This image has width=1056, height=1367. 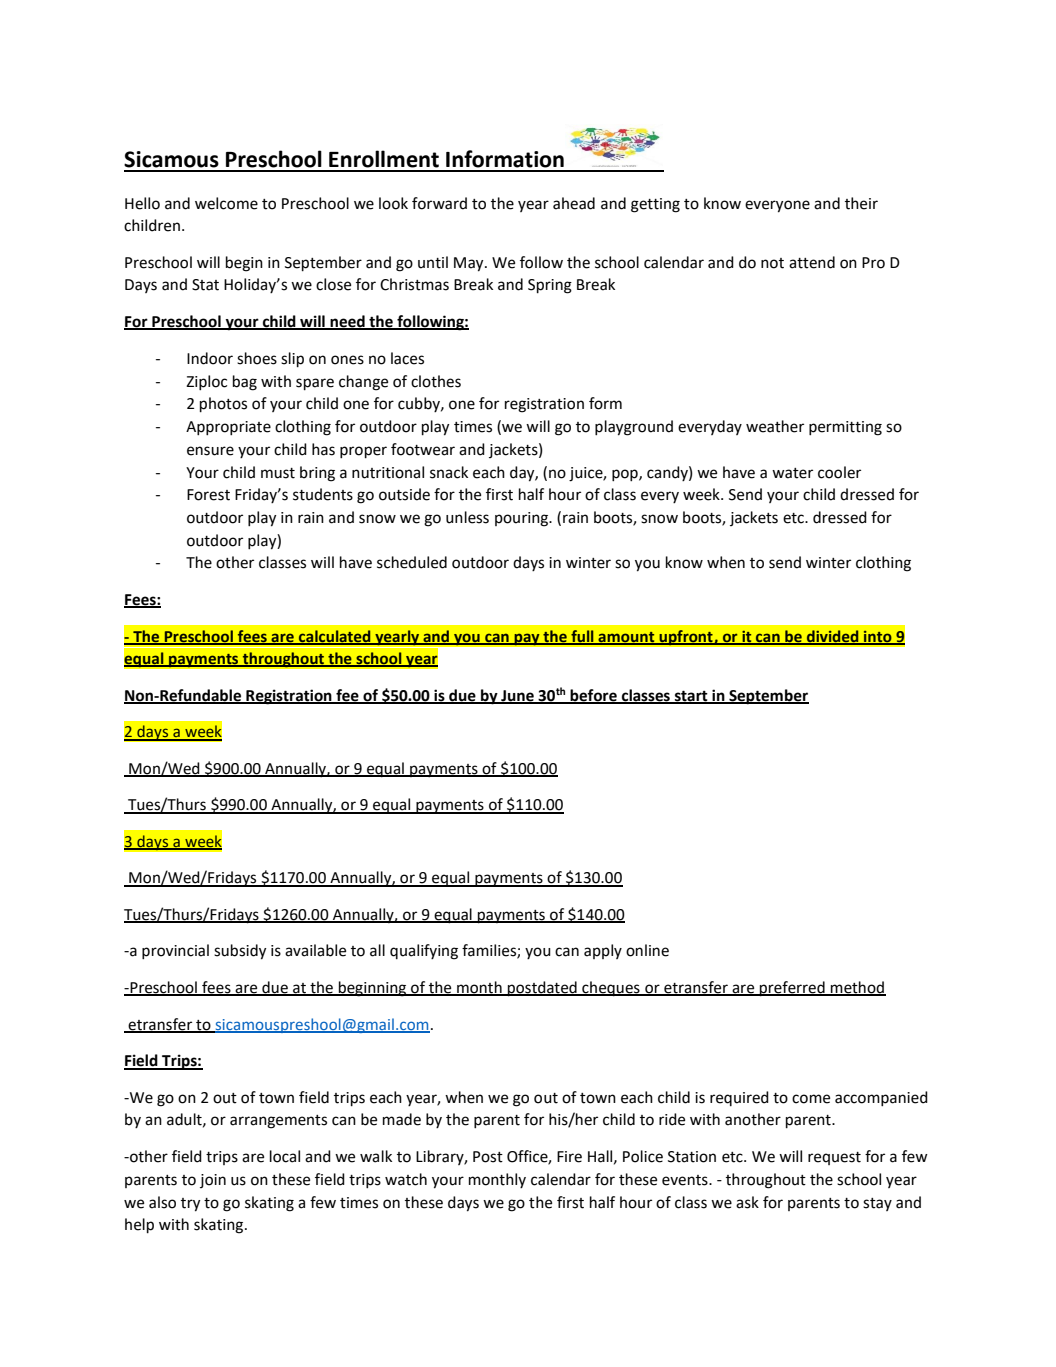 What do you see at coordinates (208, 495) in the image?
I see `Forest` at bounding box center [208, 495].
